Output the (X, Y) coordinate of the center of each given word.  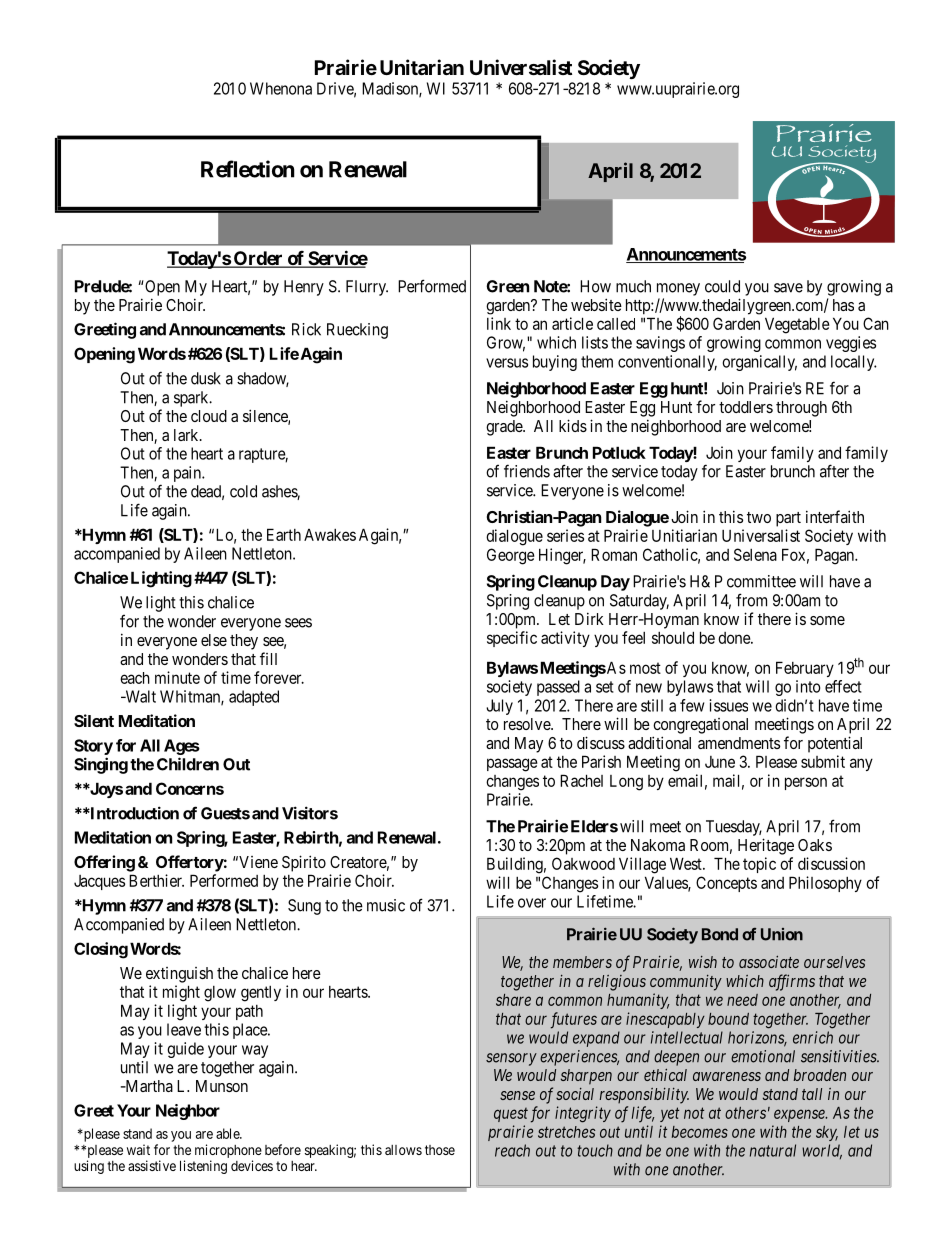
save (788, 288)
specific (512, 639)
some (827, 620)
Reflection (248, 169)
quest (511, 1115)
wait (138, 1149)
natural (773, 1150)
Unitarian (422, 67)
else (214, 640)
